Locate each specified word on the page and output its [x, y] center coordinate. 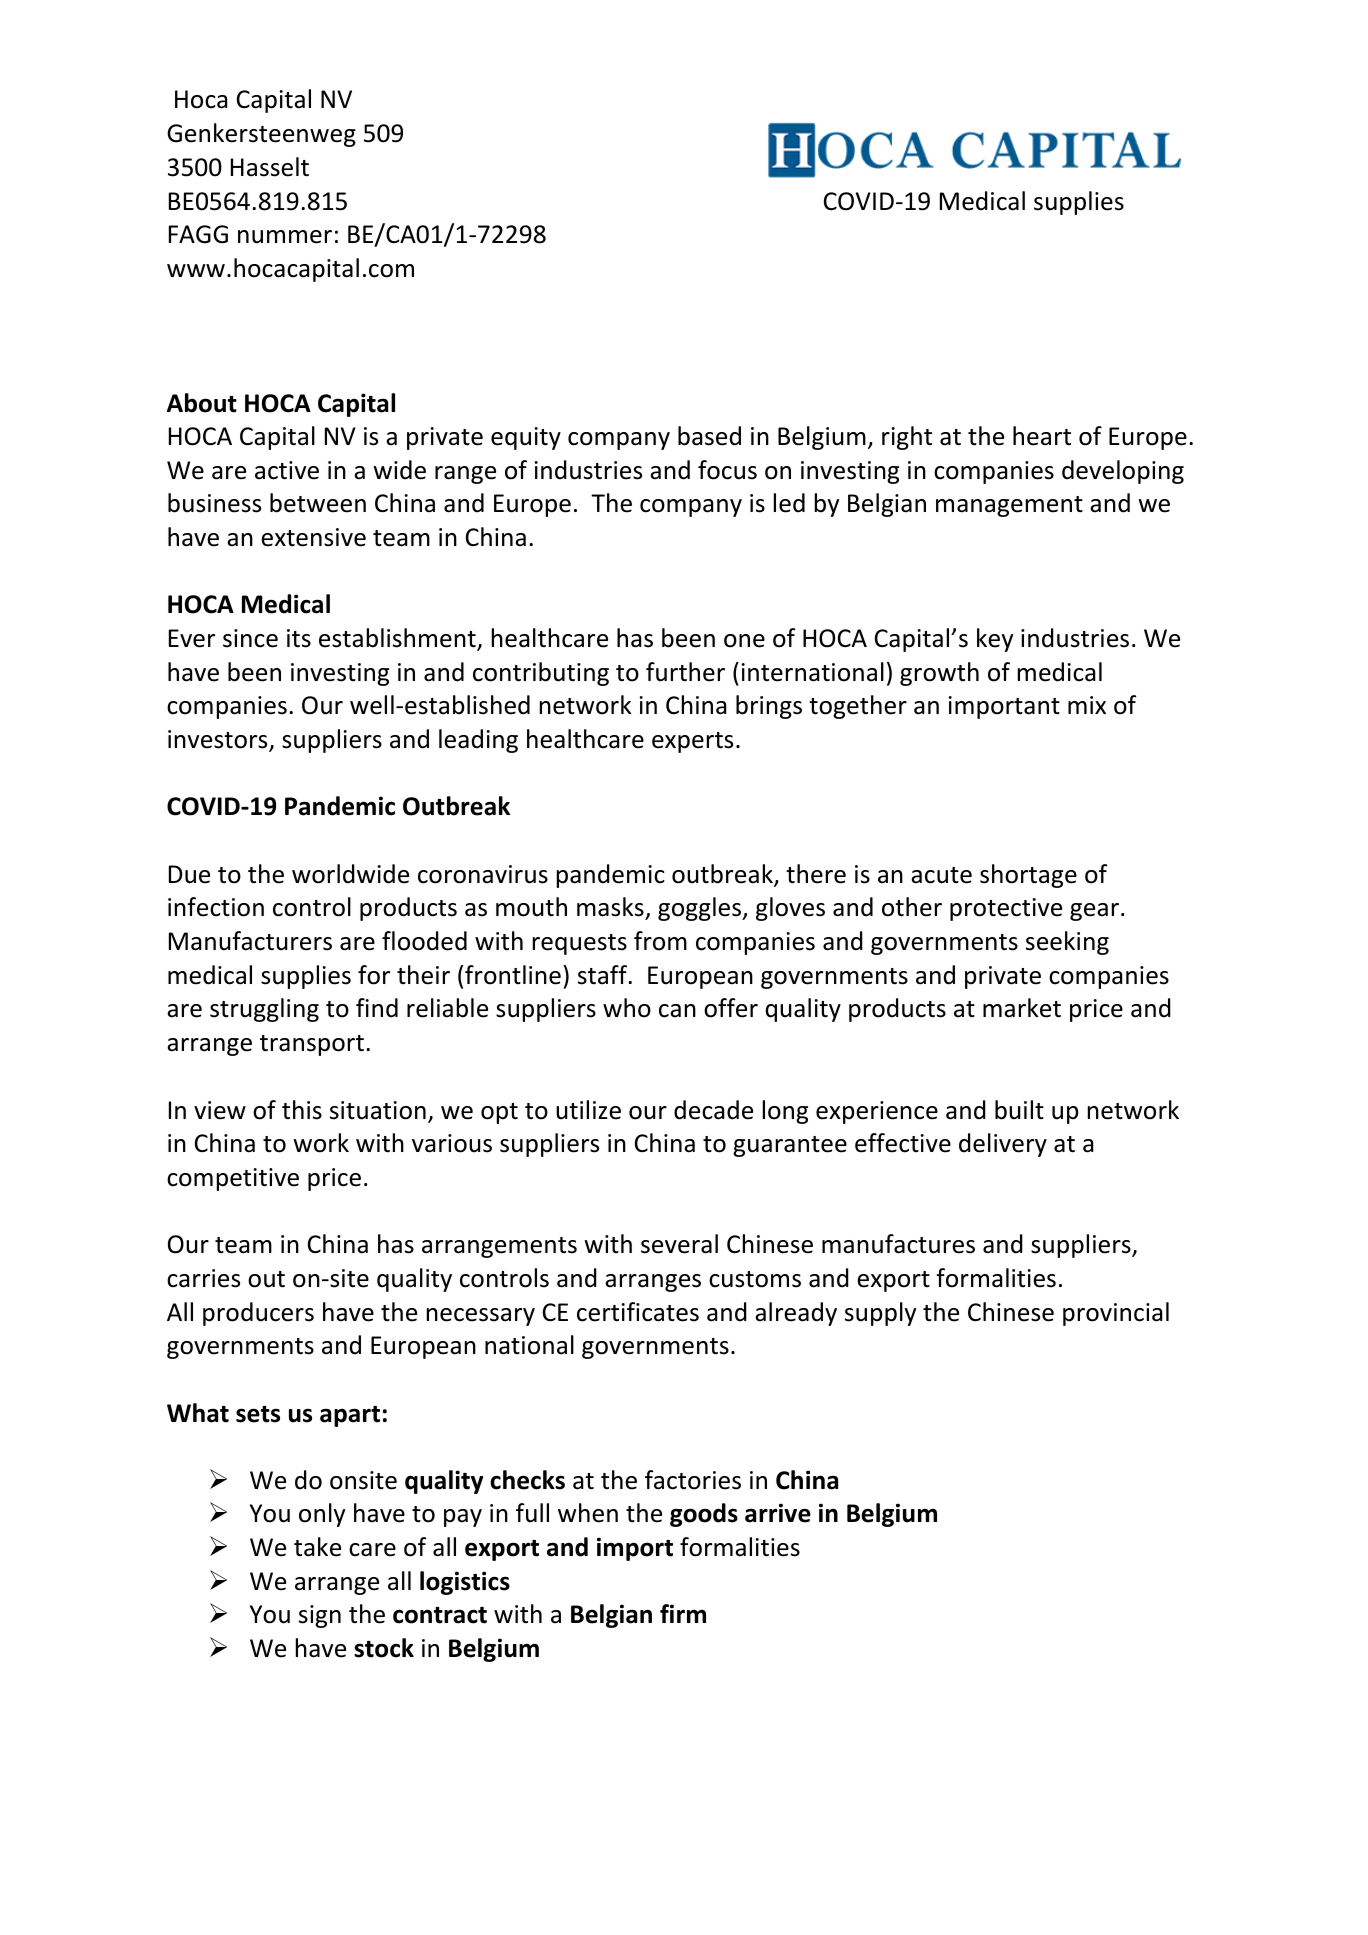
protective [1006, 909]
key [995, 640]
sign [320, 1616]
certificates [638, 1312]
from [660, 941]
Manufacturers [250, 941]
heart [1042, 436]
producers [258, 1314]
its [299, 638]
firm [683, 1613]
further [685, 672]
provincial [1116, 1314]
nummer [285, 237]
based [709, 436]
